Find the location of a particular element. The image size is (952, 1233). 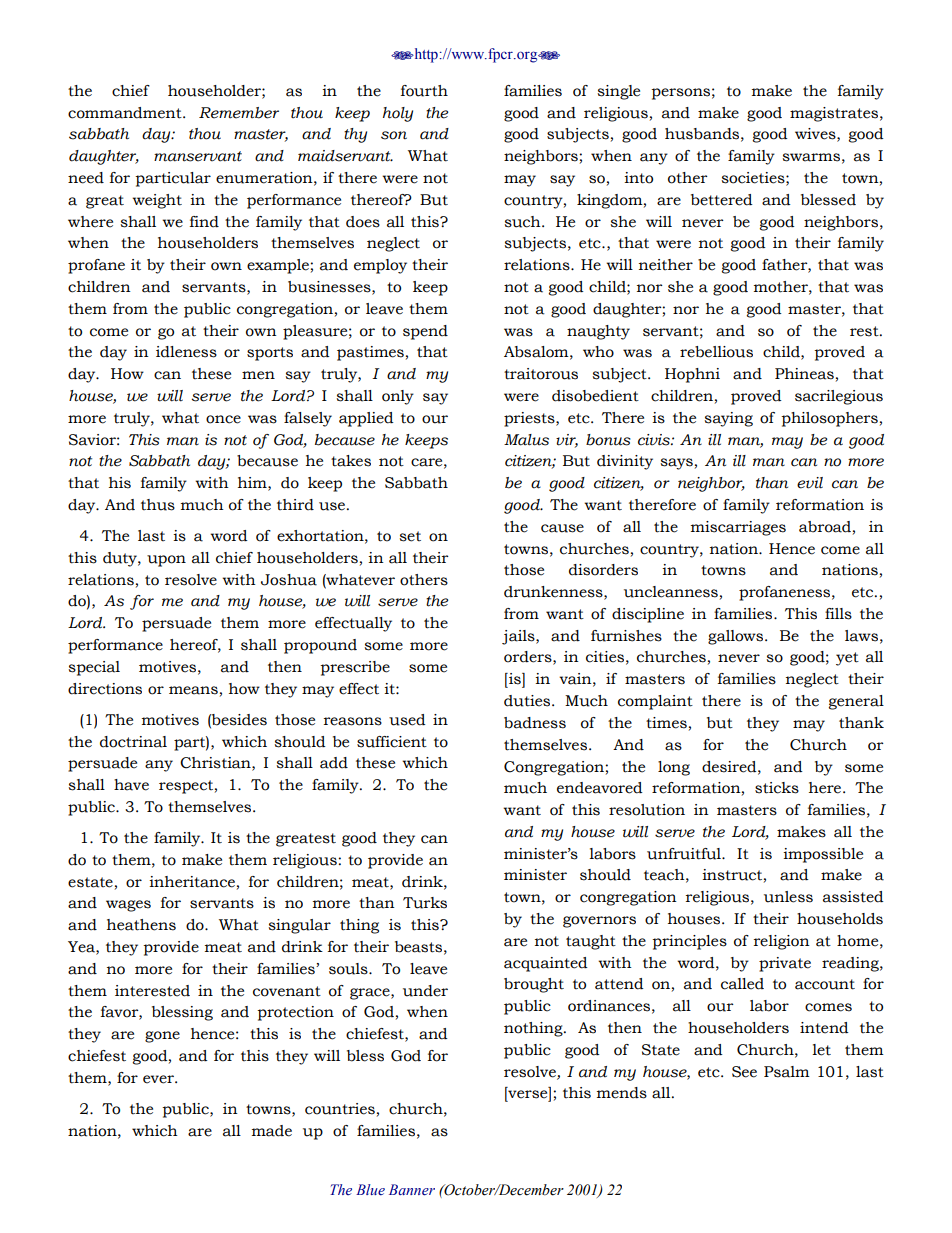

made is located at coordinates (272, 1131).
